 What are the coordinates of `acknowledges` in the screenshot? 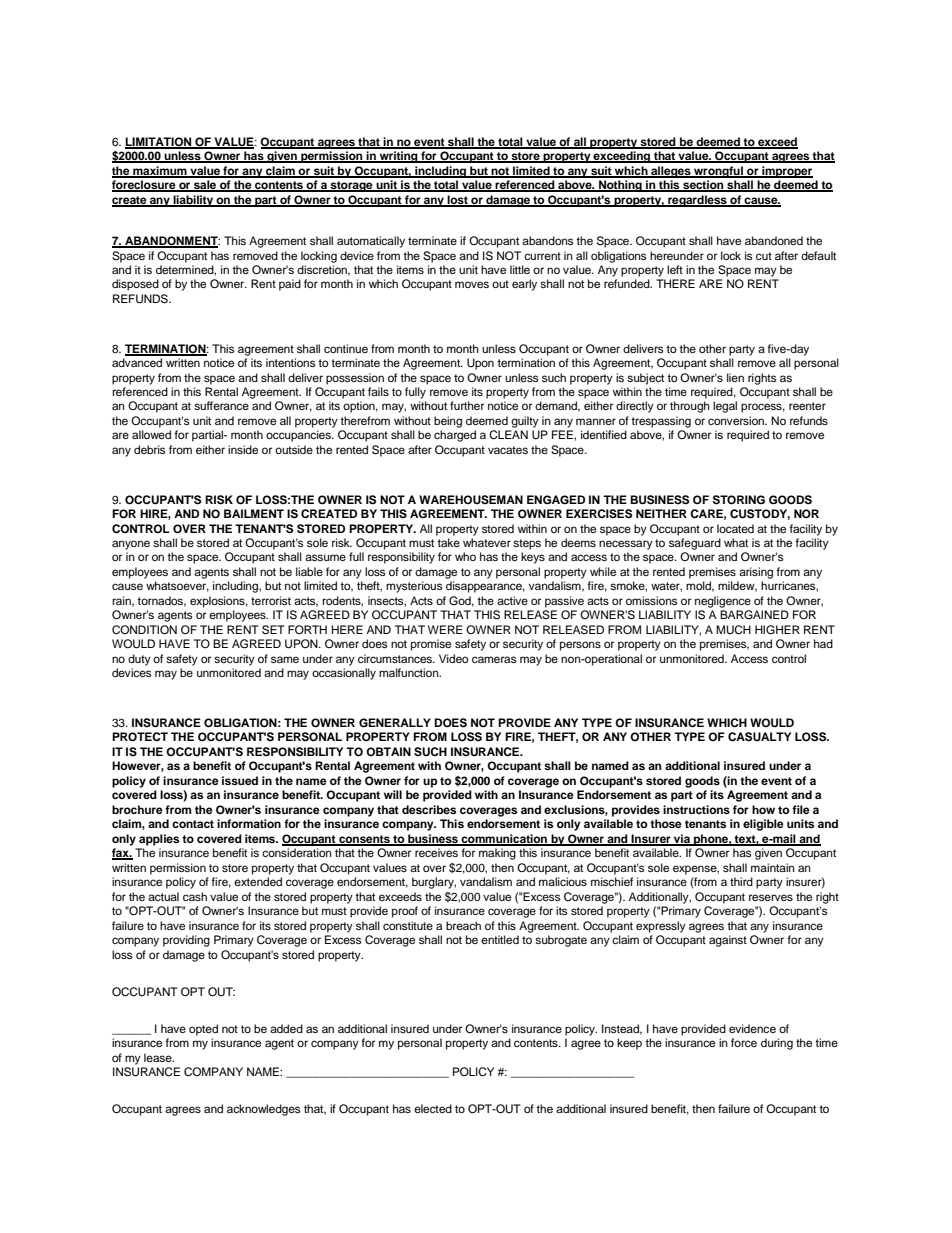 It's located at (263, 1110).
